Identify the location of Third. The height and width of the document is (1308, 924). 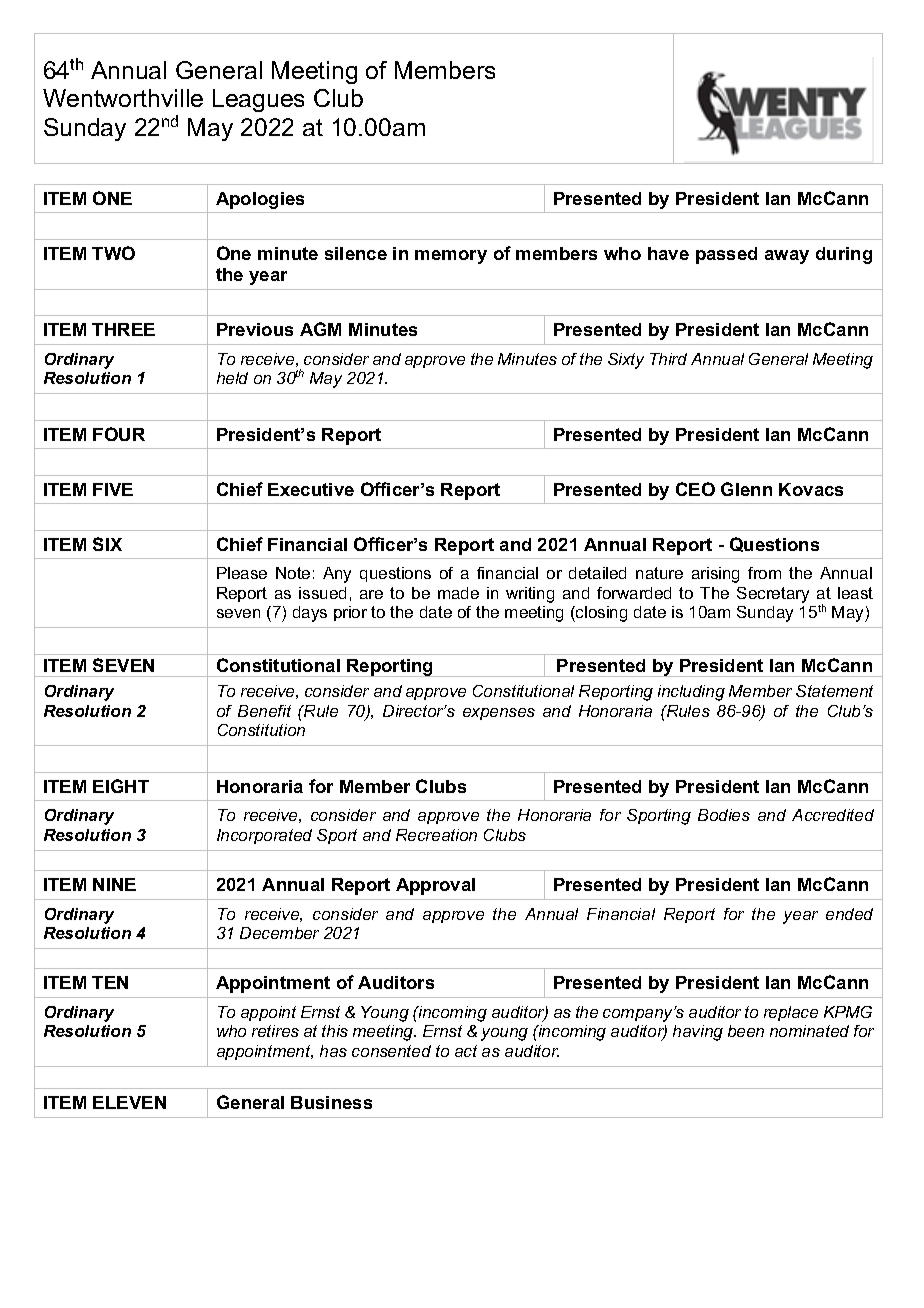
(668, 359).
